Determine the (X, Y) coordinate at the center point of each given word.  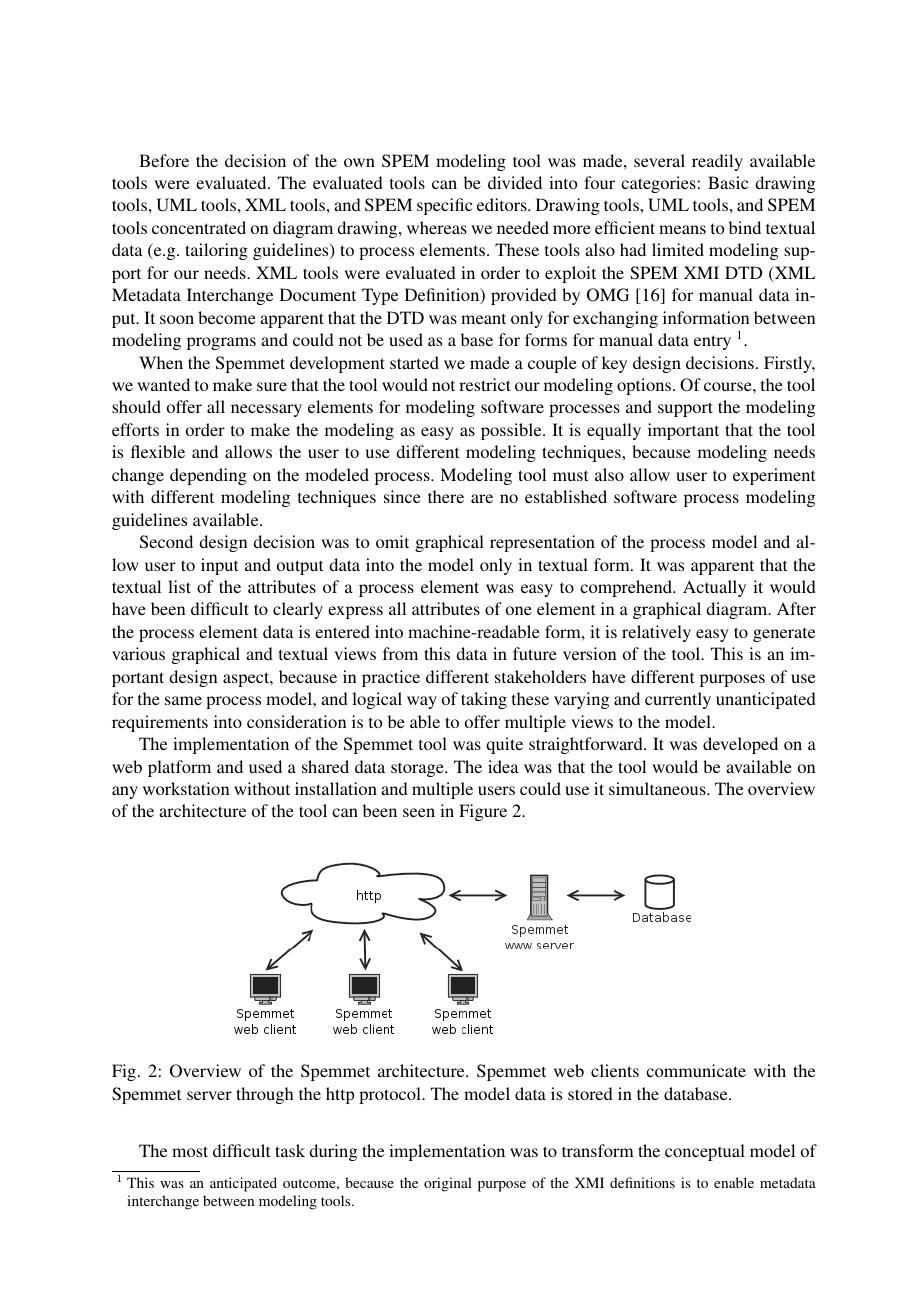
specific (444, 206)
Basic (728, 182)
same (183, 700)
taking (484, 700)
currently (678, 700)
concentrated (199, 227)
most (190, 1151)
